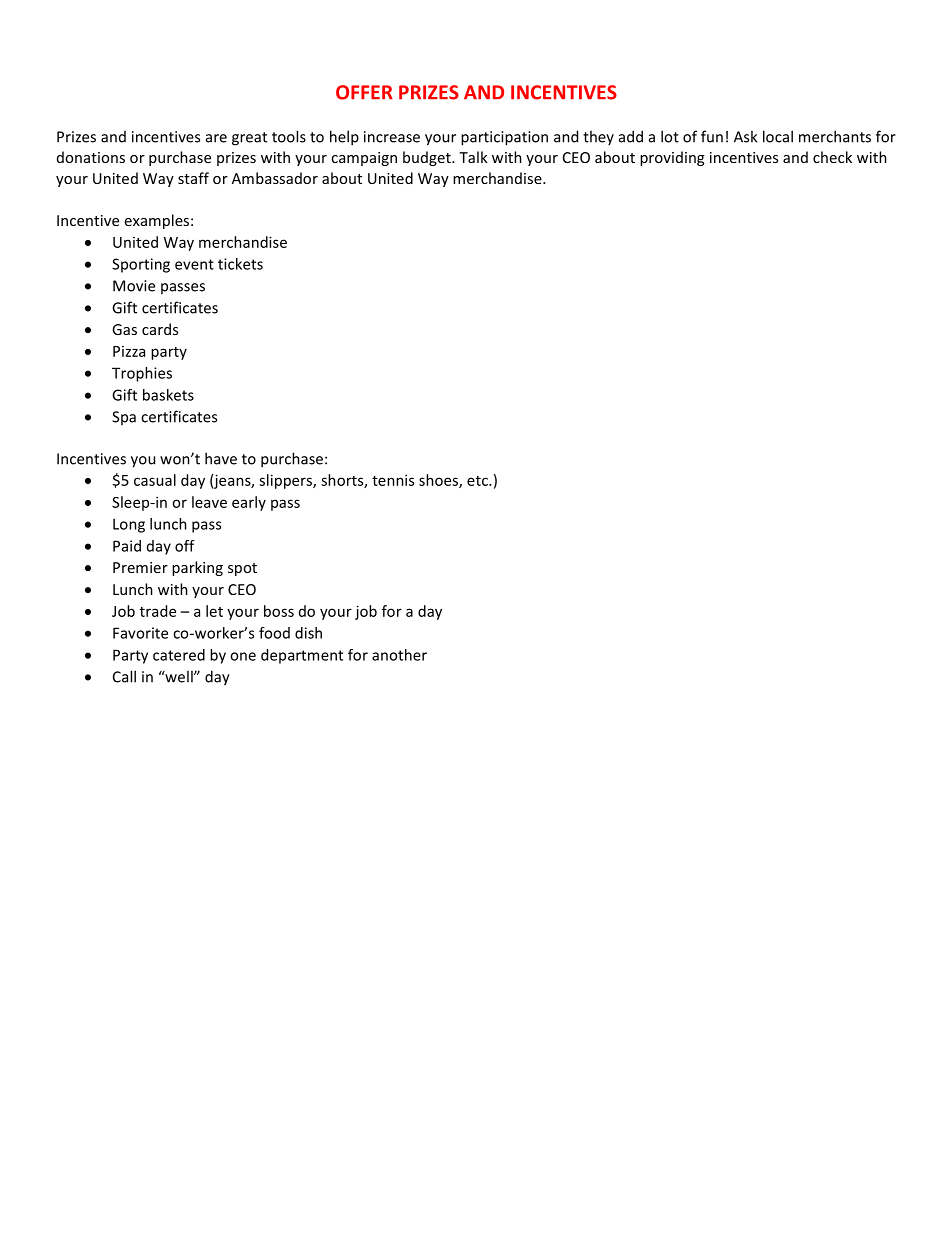 This screenshot has width=952, height=1233. Describe the element at coordinates (240, 264) in the screenshot. I see `tickets` at that location.
